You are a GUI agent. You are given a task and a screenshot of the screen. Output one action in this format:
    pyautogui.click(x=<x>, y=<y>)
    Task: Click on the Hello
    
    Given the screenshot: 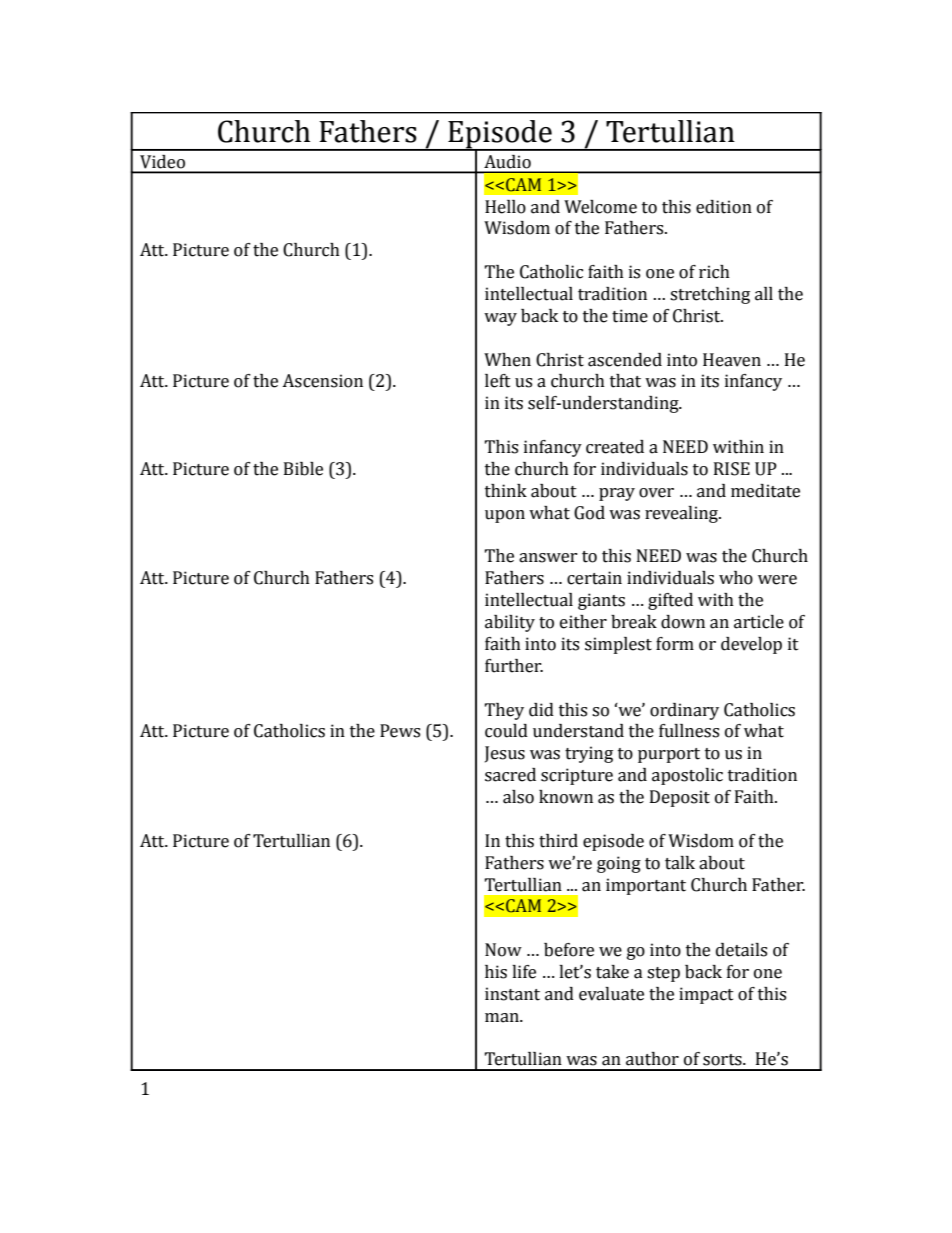 What is the action you would take?
    pyautogui.click(x=505, y=207)
